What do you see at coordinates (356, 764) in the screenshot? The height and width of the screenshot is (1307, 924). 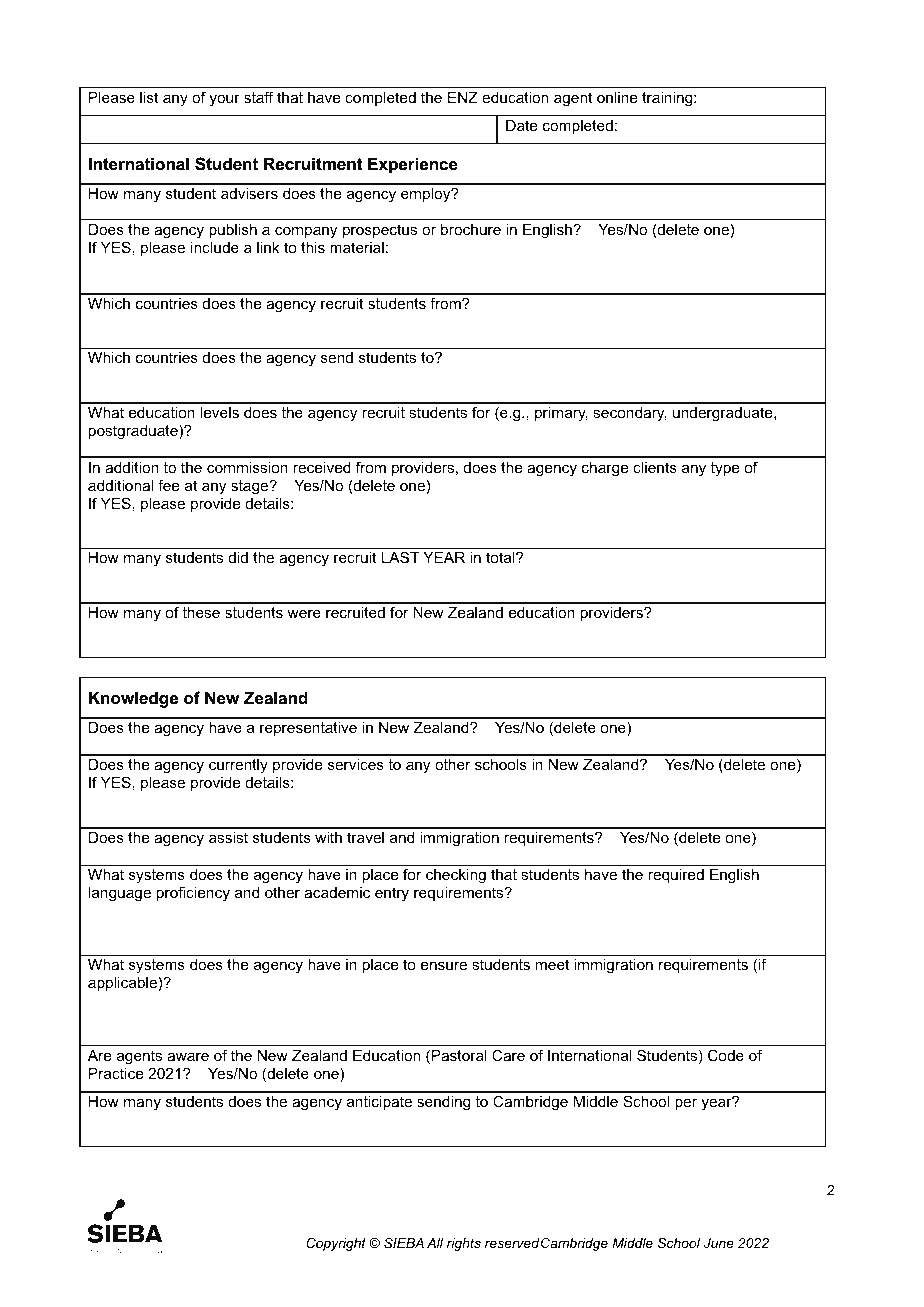 I see `services` at bounding box center [356, 764].
